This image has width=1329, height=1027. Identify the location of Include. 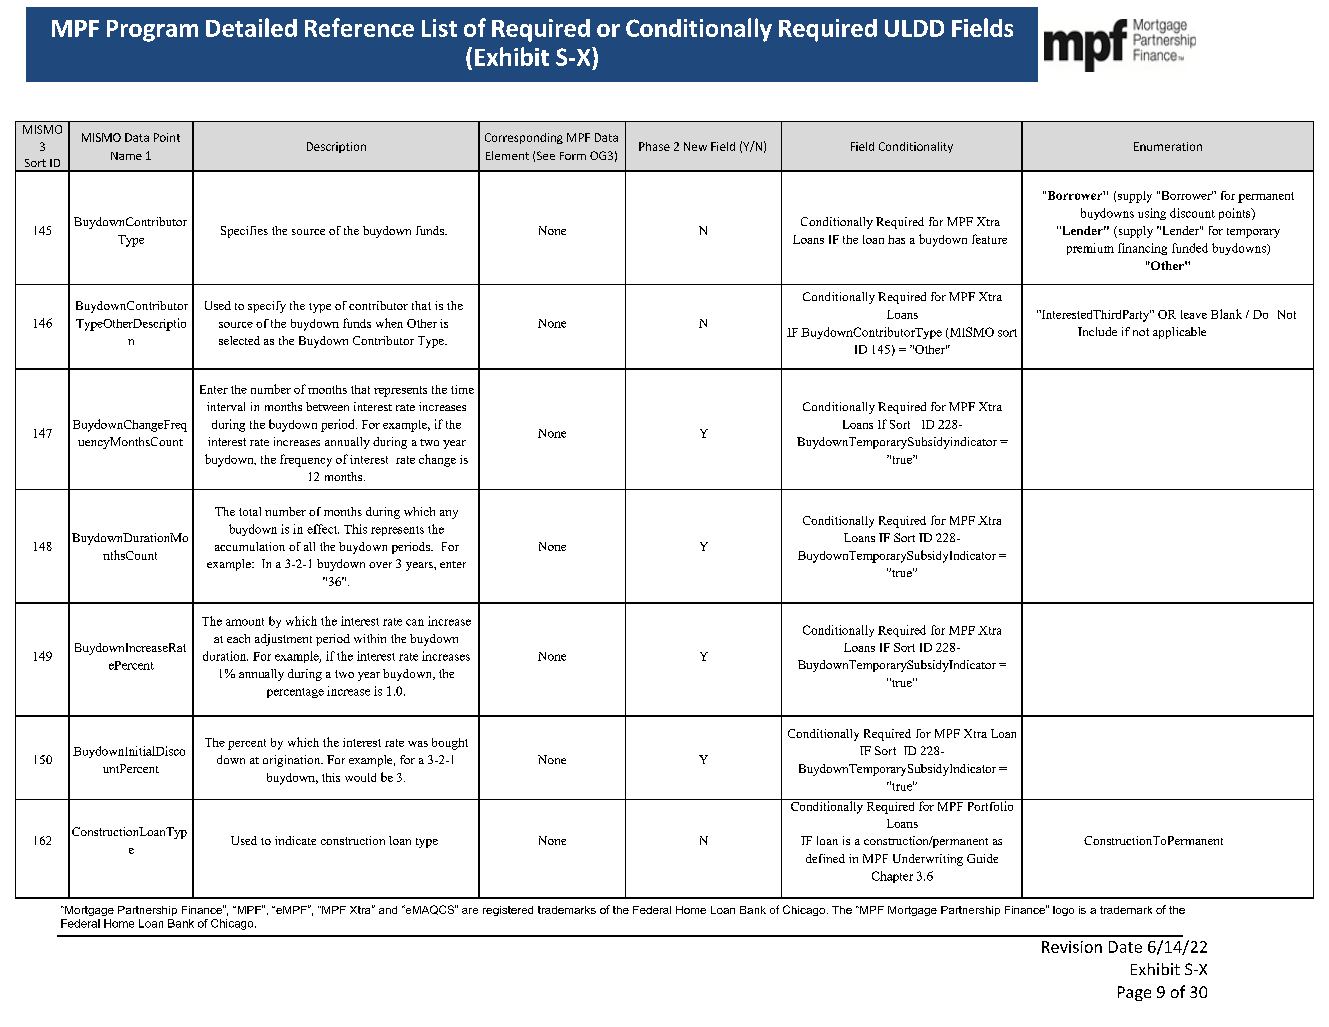
(1097, 331).
